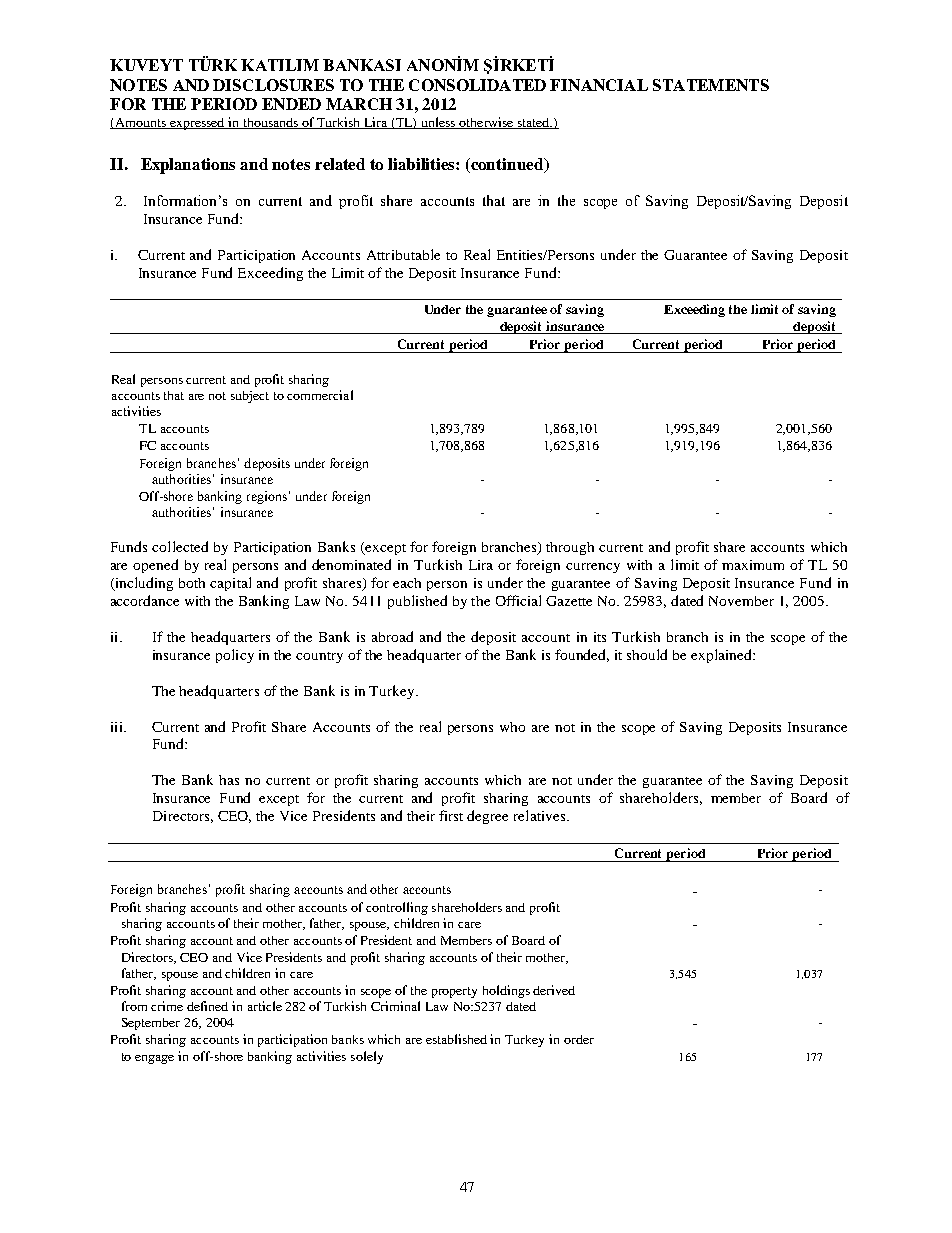 The height and width of the document is (1233, 952). What do you see at coordinates (512, 727) in the document?
I see `who` at bounding box center [512, 727].
